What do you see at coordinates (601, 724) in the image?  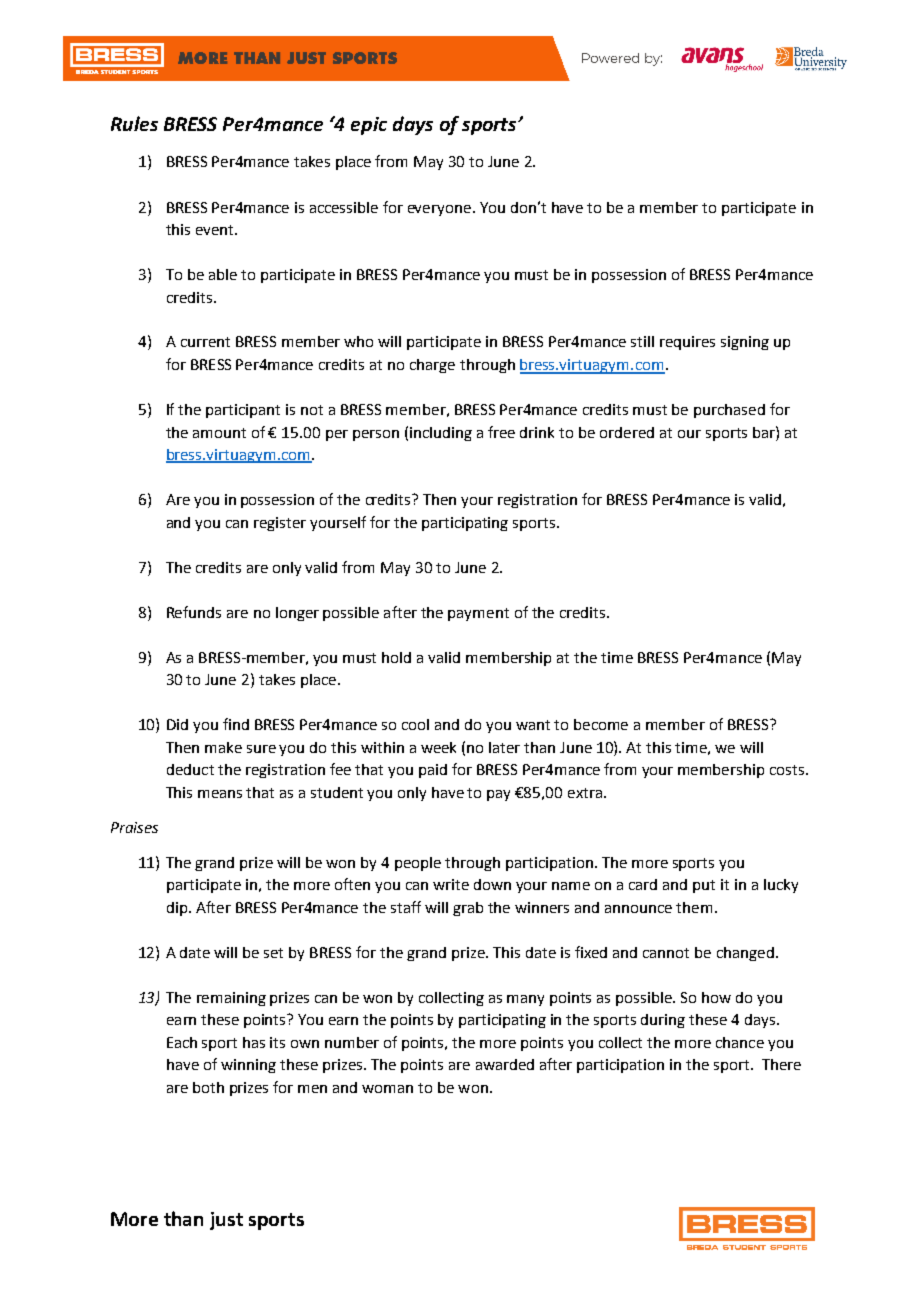 I see `become` at bounding box center [601, 724].
